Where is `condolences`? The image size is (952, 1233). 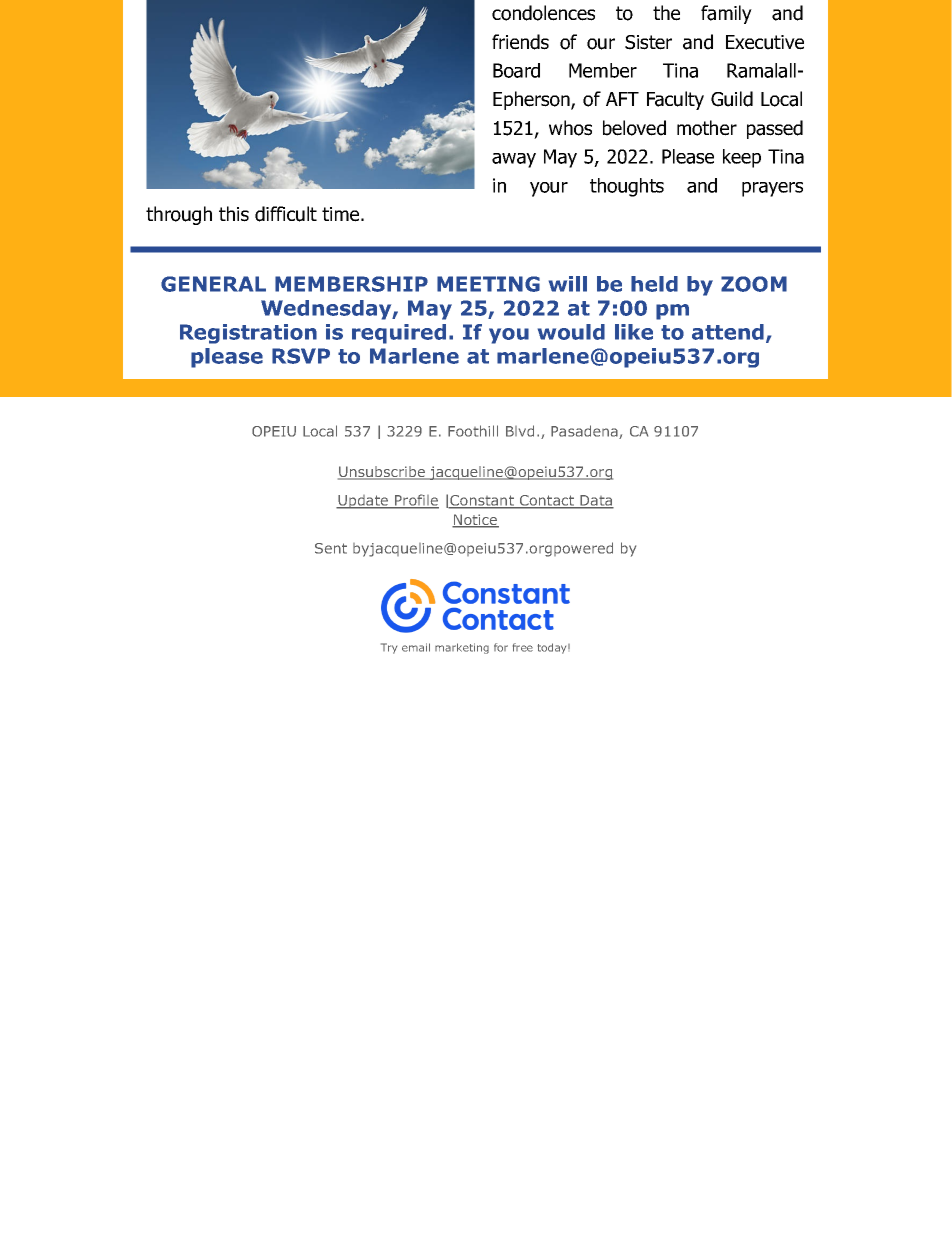
condolences is located at coordinates (543, 13).
